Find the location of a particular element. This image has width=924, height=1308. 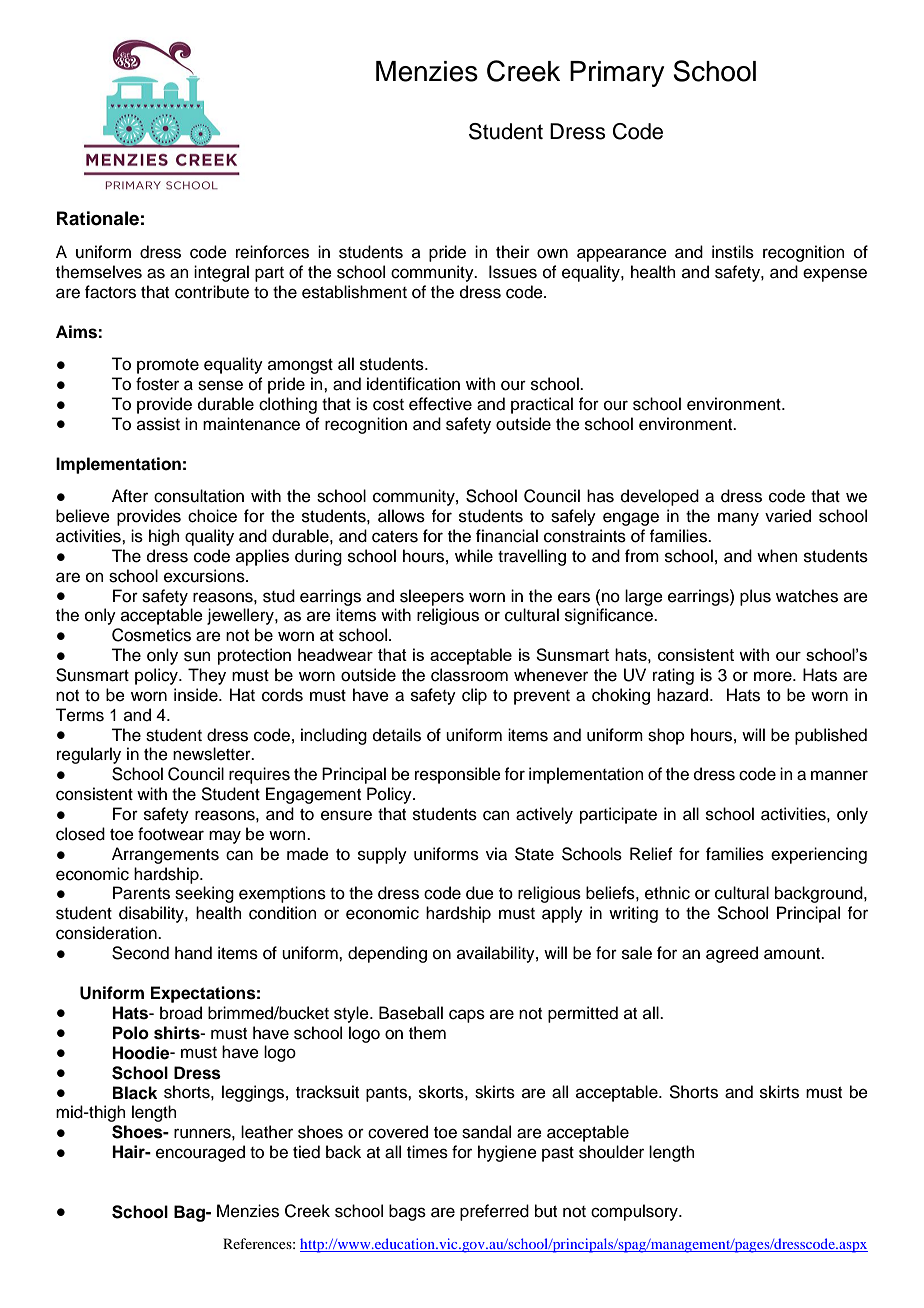

reinforces is located at coordinates (272, 252).
